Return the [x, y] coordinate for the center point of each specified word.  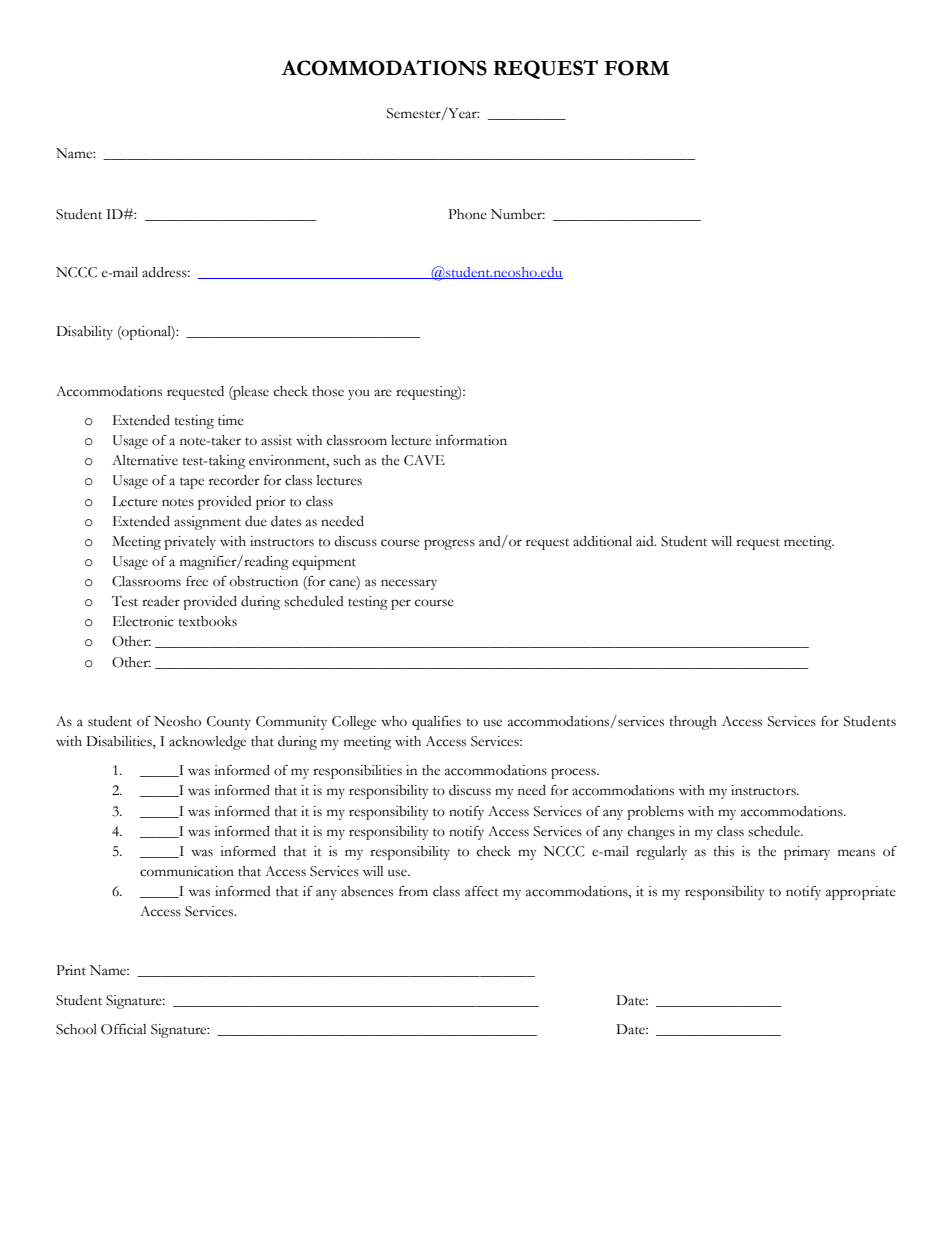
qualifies [436, 723]
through [693, 723]
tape [192, 483]
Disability [84, 333]
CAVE [424, 460]
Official [123, 1029]
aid [646, 541]
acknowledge [207, 743]
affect [482, 891]
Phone [467, 214]
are [383, 393]
